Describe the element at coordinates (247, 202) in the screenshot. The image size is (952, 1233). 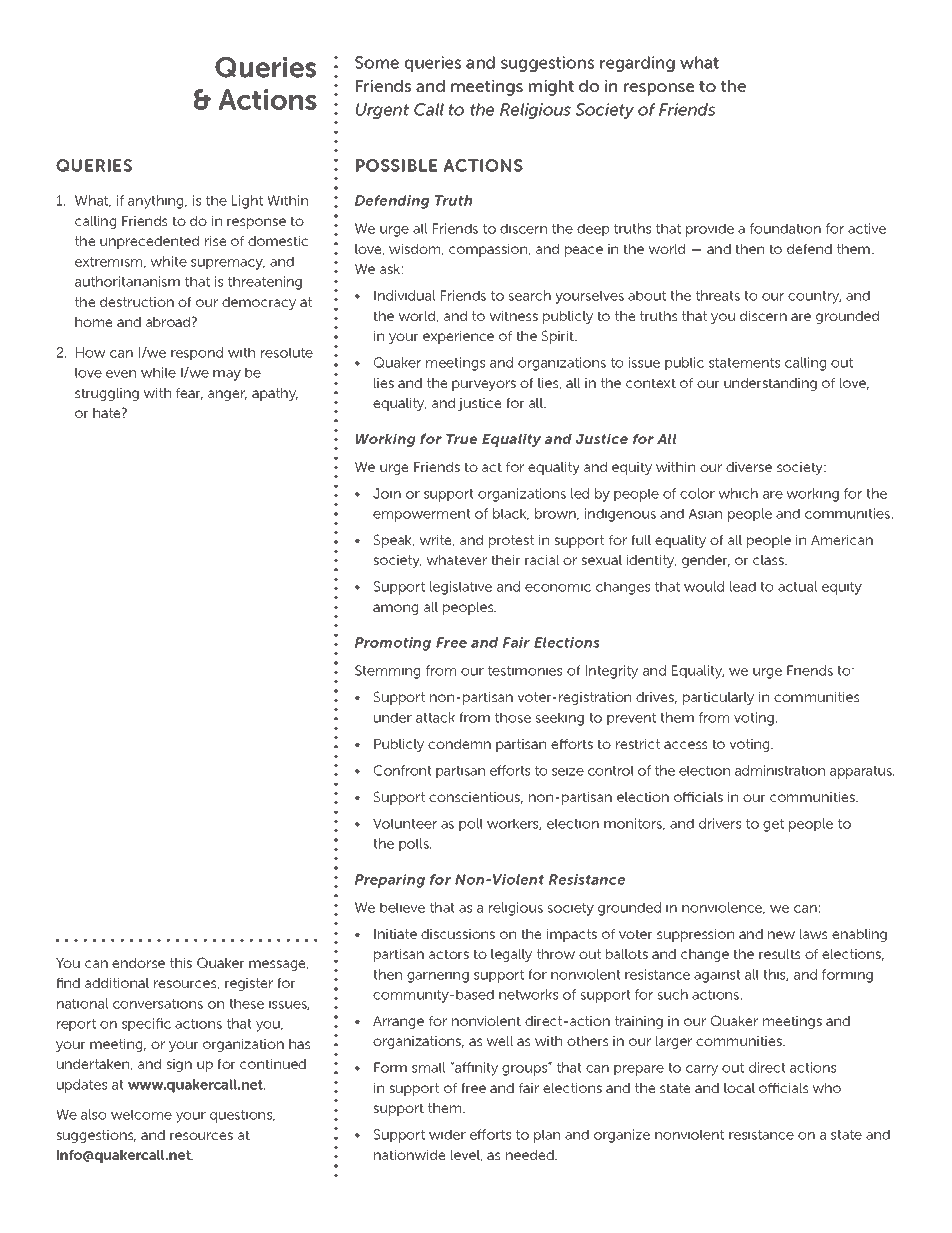
I see `Light` at that location.
